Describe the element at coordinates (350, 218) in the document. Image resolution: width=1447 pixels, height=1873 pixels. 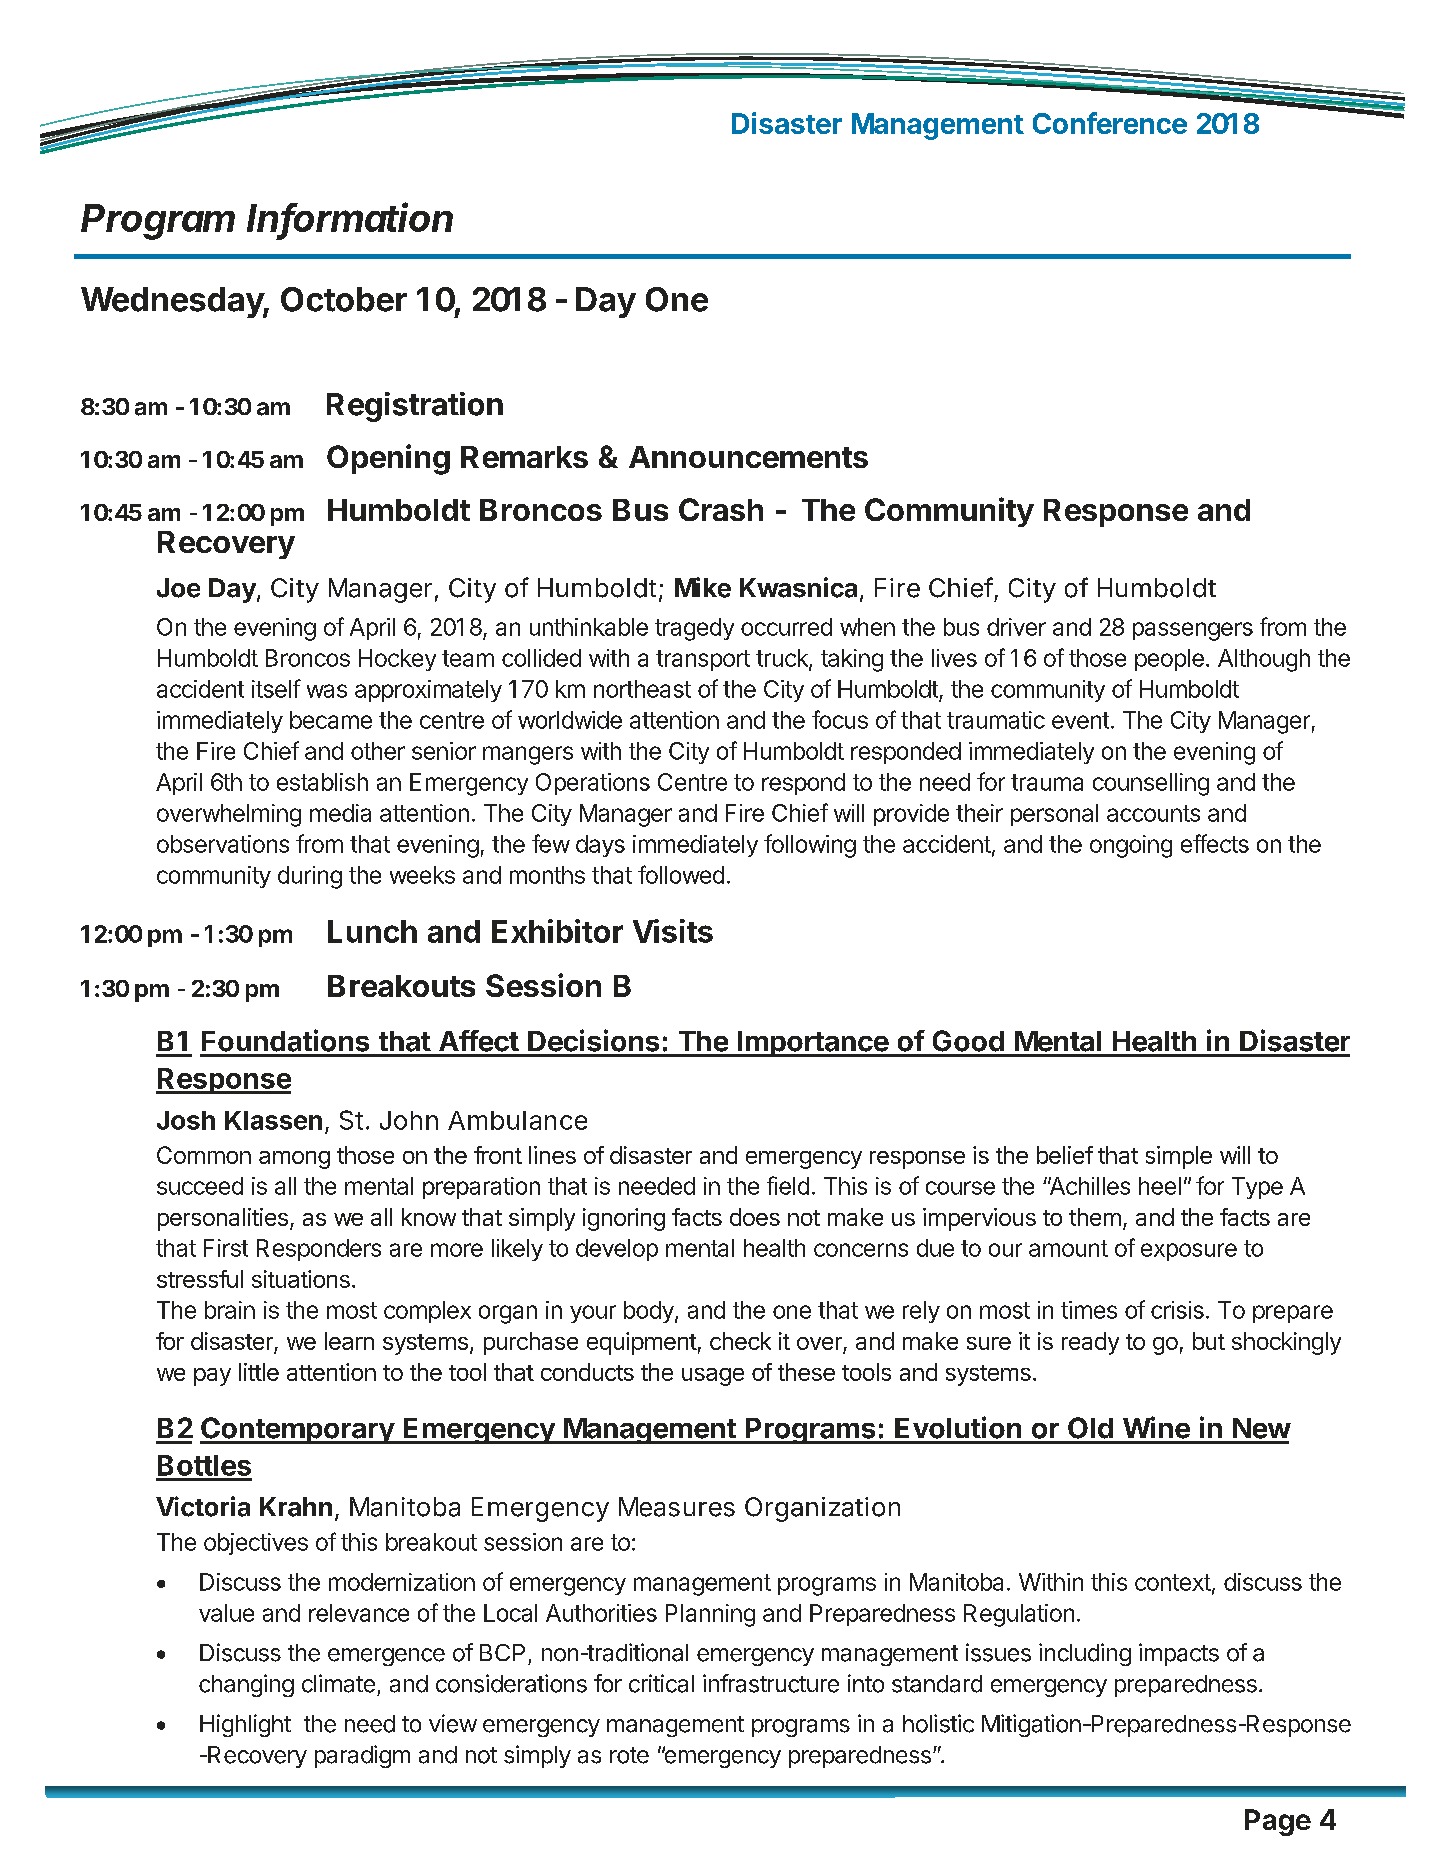
I see `Information` at that location.
